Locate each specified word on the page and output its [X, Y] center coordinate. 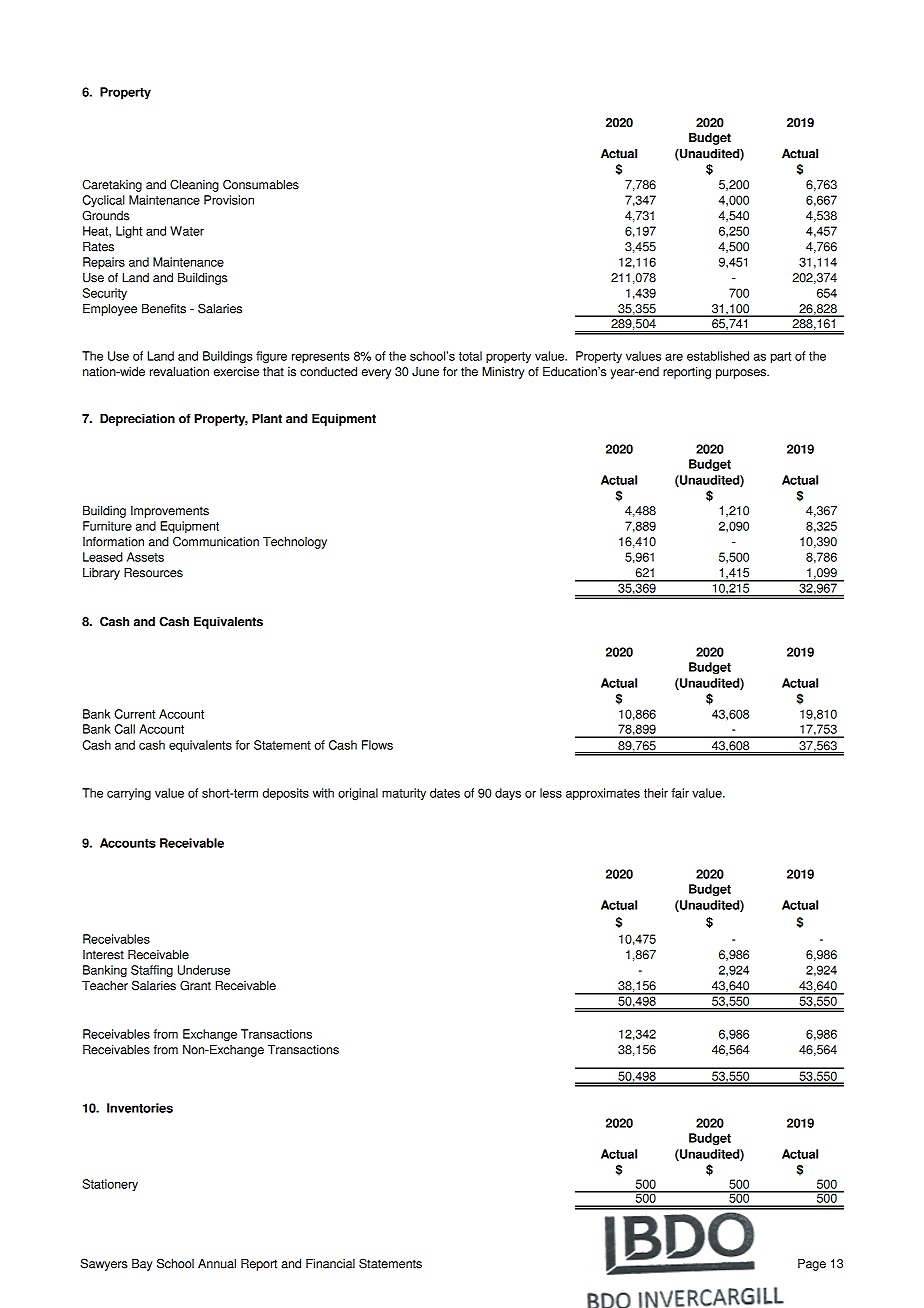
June [425, 372]
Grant [195, 985]
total [470, 356]
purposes [742, 374]
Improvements [170, 512]
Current [134, 714]
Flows [377, 745]
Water [187, 231]
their [656, 793]
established [718, 356]
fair [680, 793]
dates [445, 793]
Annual [217, 1264]
